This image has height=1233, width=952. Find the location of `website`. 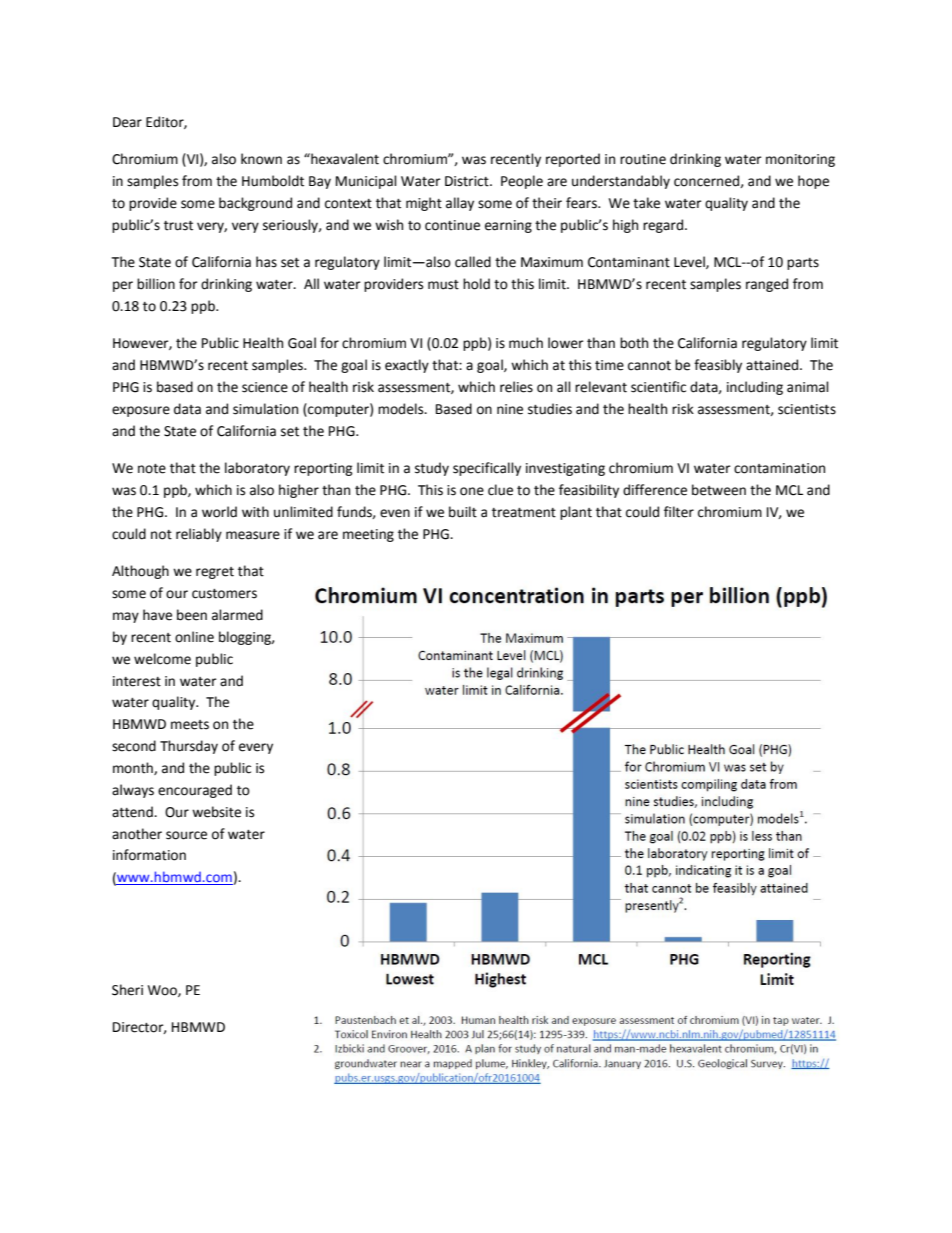

website is located at coordinates (216, 812).
